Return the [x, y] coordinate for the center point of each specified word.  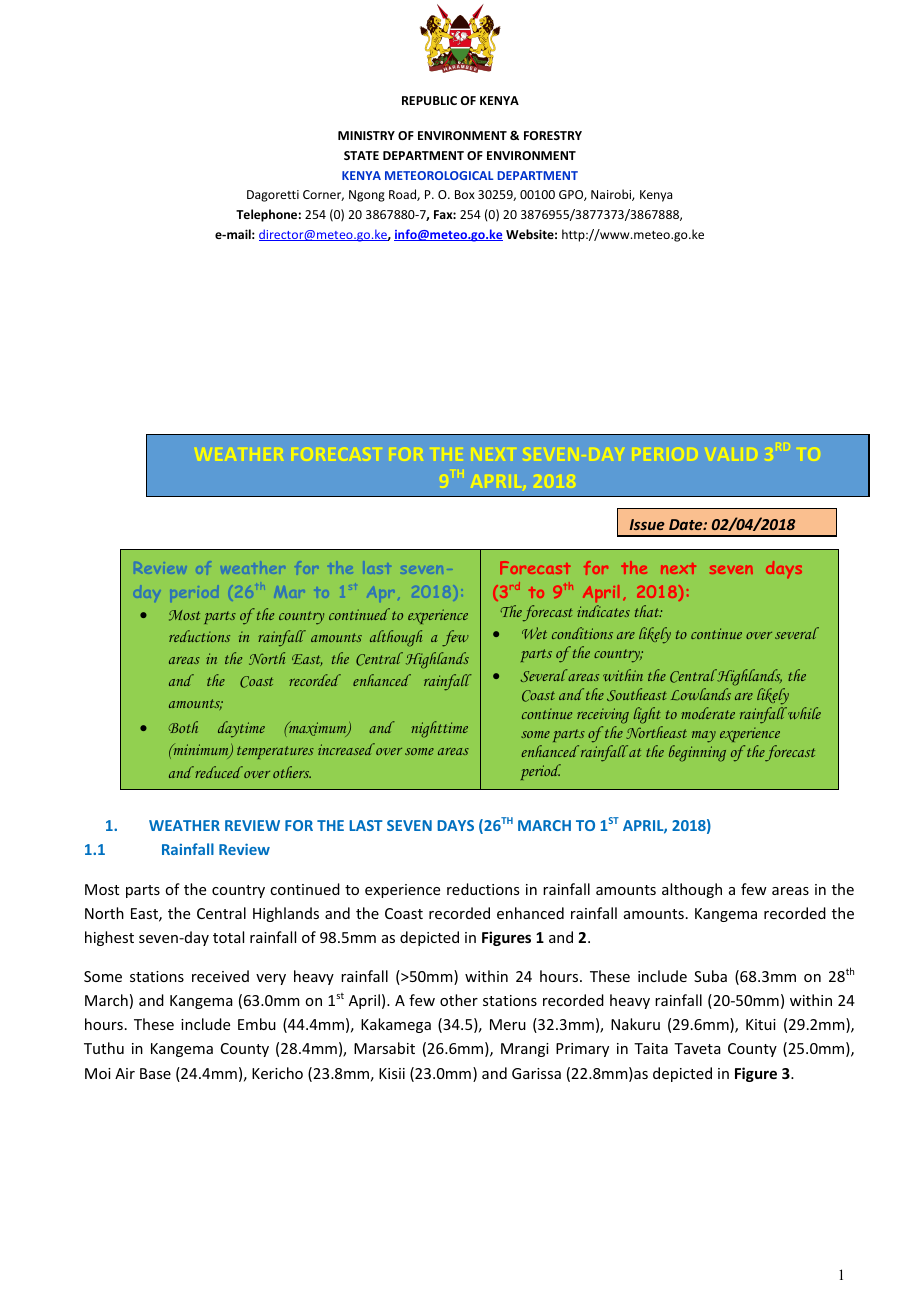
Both [183, 727]
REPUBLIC [429, 100]
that [648, 611]
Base [155, 1073]
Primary [582, 1050]
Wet [534, 633]
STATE [361, 155]
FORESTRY [553, 135]
